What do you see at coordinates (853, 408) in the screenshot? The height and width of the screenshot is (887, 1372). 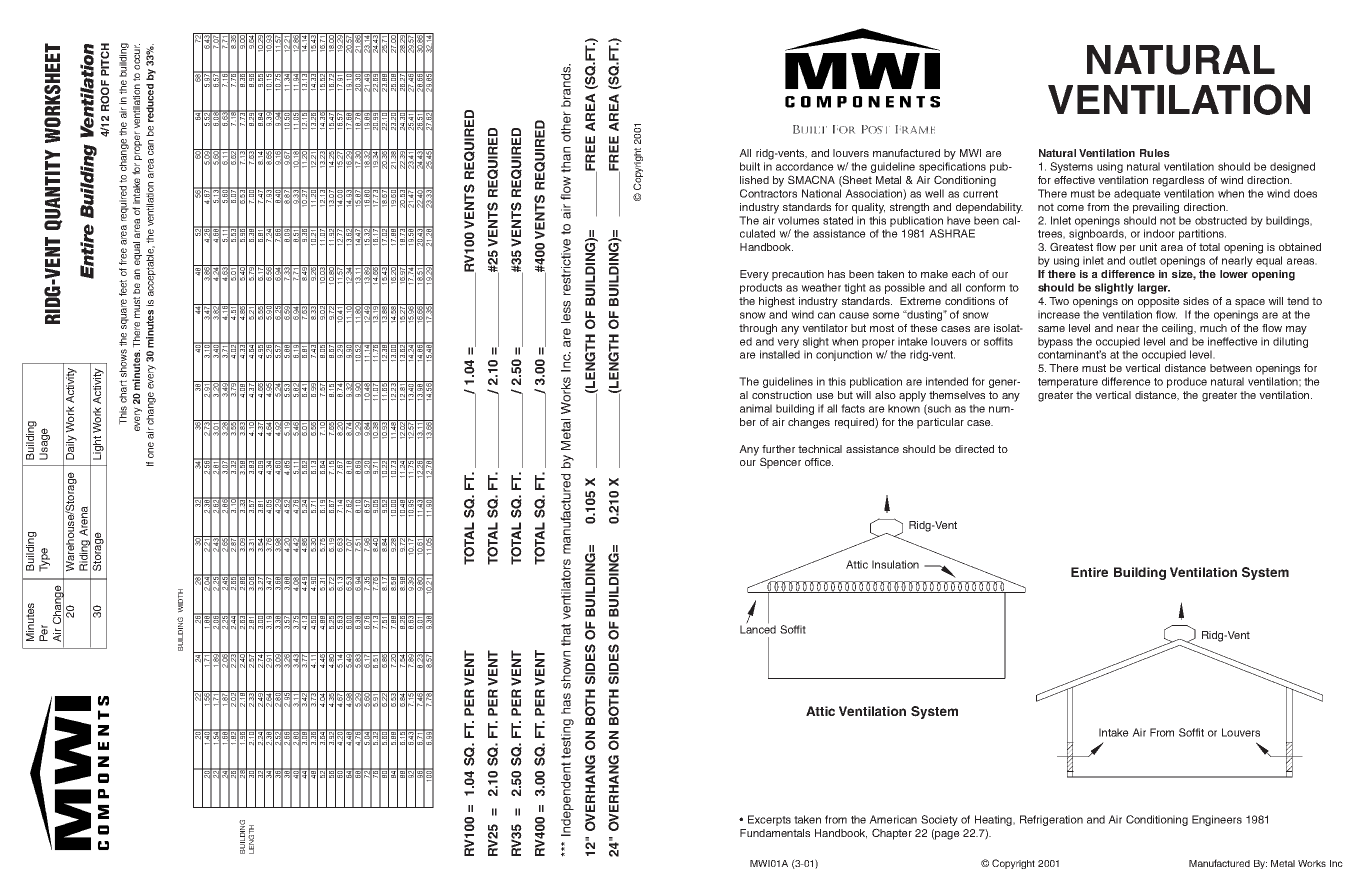 I see `facts` at bounding box center [853, 408].
